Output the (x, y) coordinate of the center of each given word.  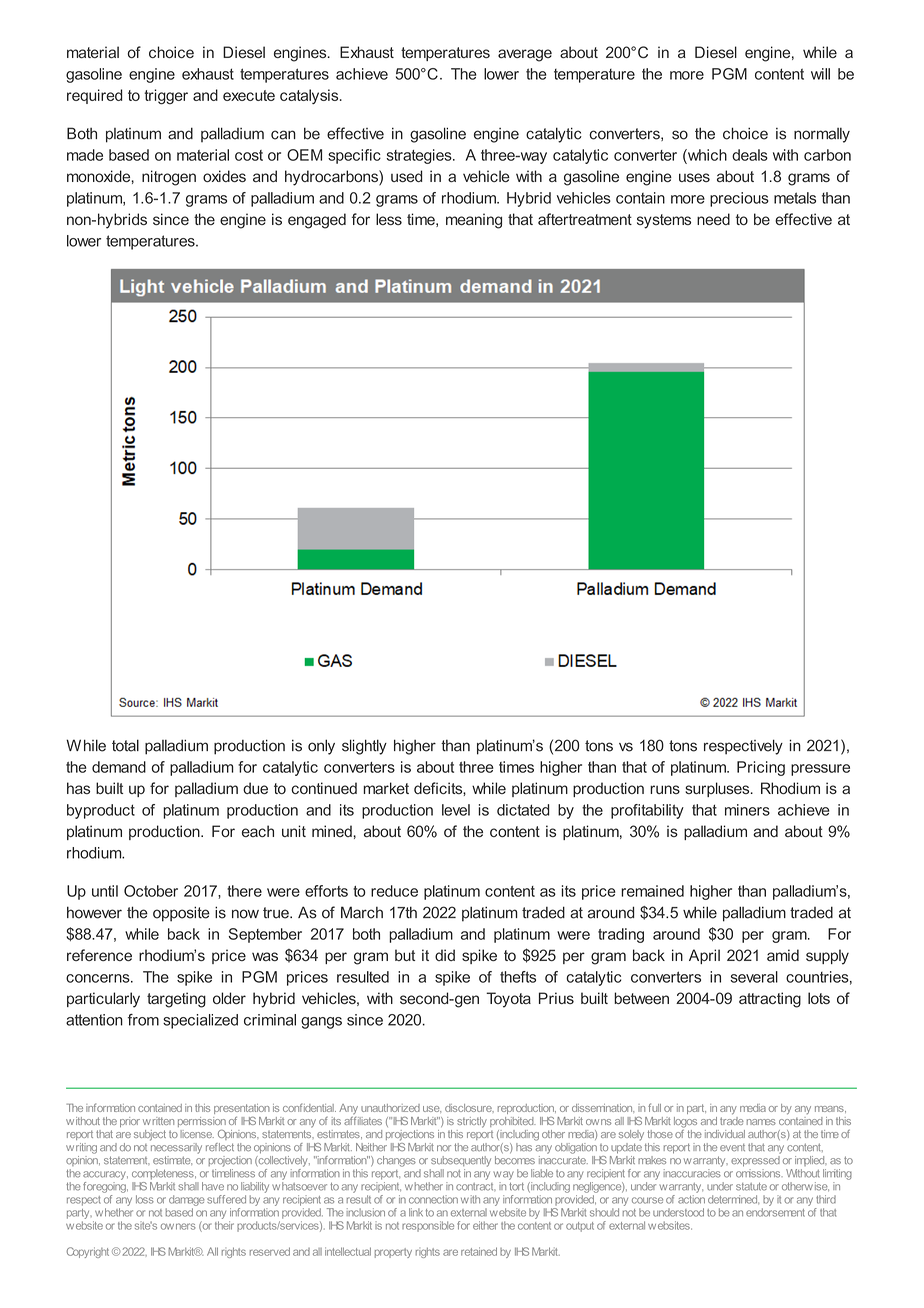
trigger (166, 97)
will (820, 74)
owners (178, 1226)
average (525, 55)
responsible (428, 1226)
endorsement (775, 1212)
